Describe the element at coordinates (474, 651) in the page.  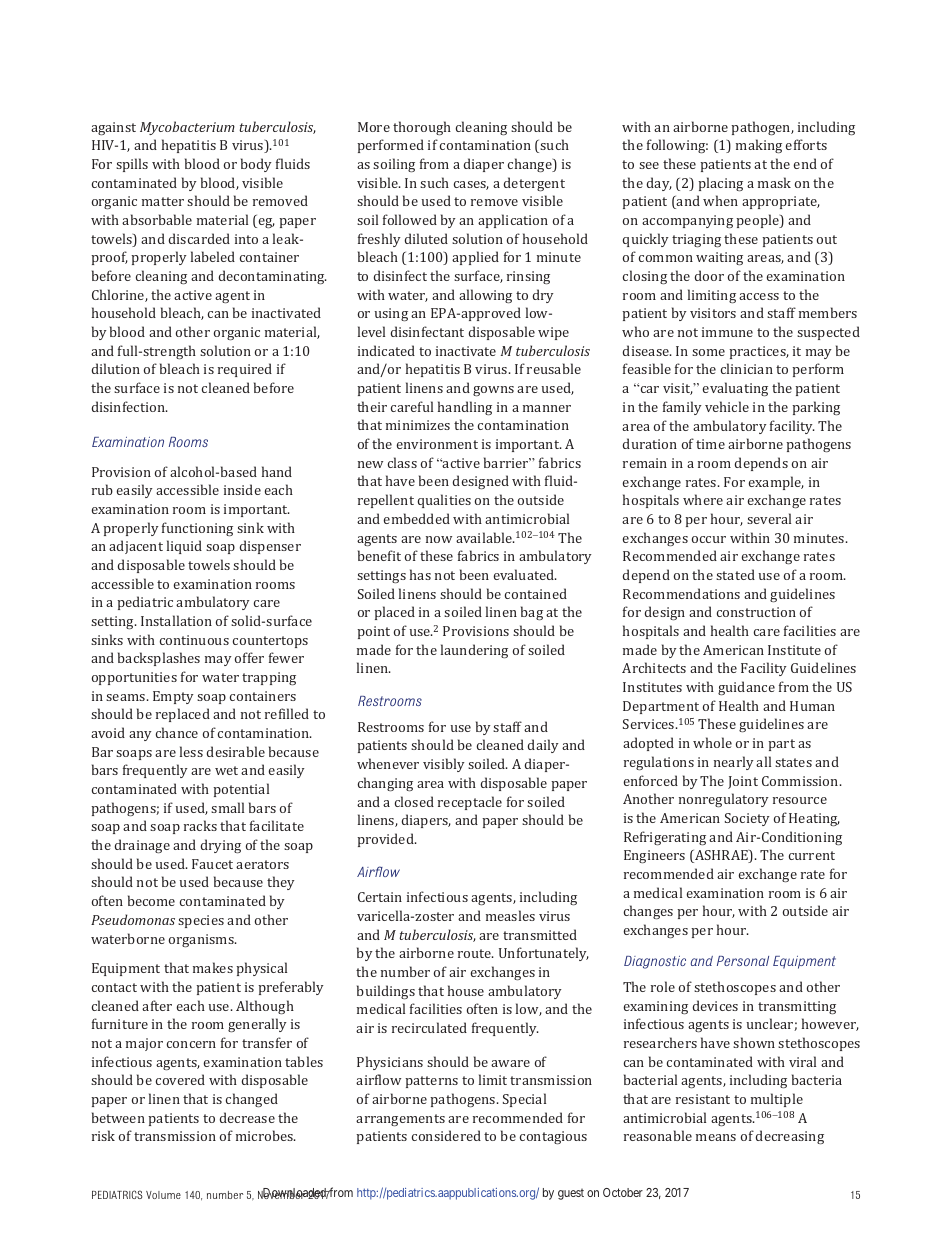
I see `laundering` at that location.
